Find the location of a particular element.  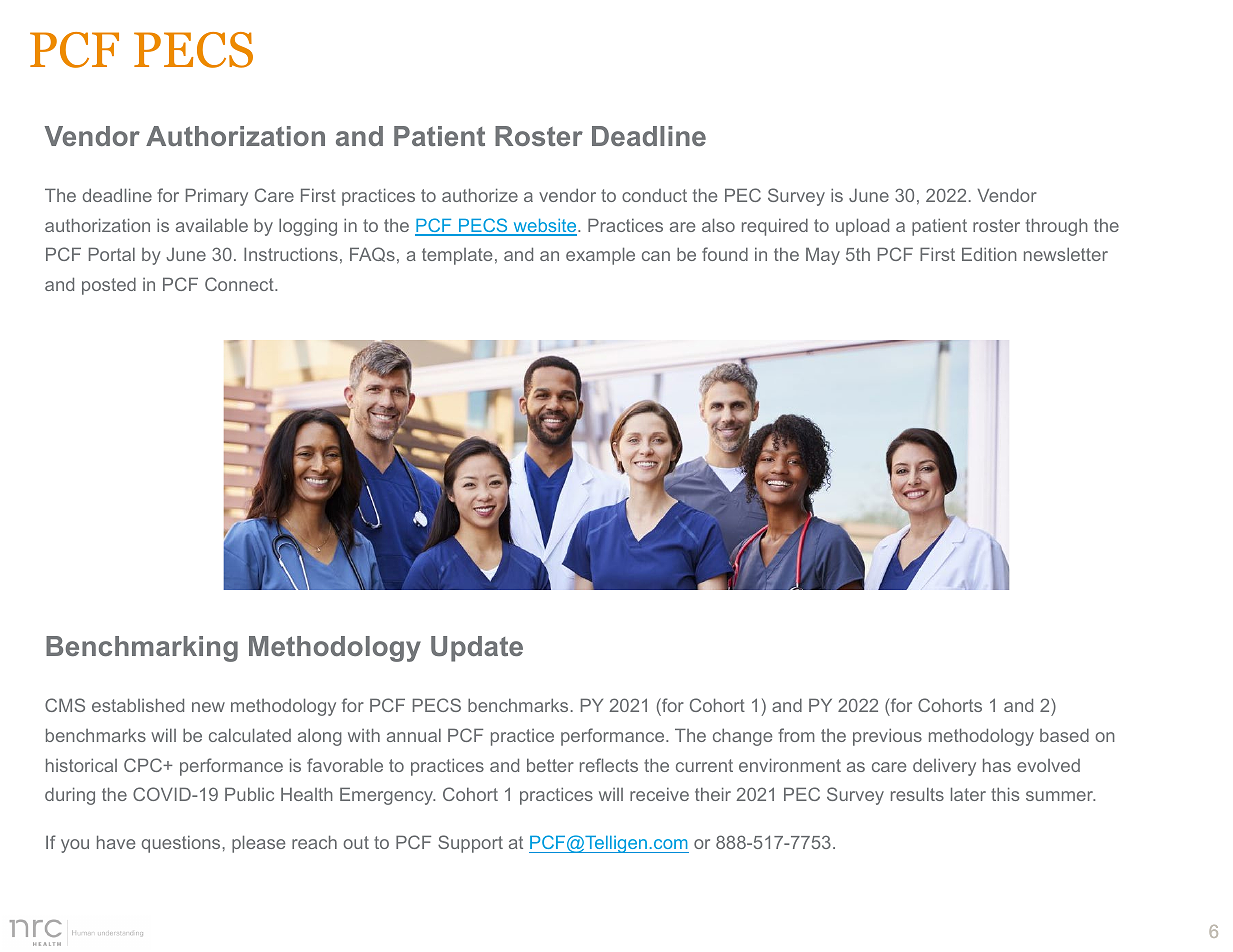

upload is located at coordinates (862, 227).
